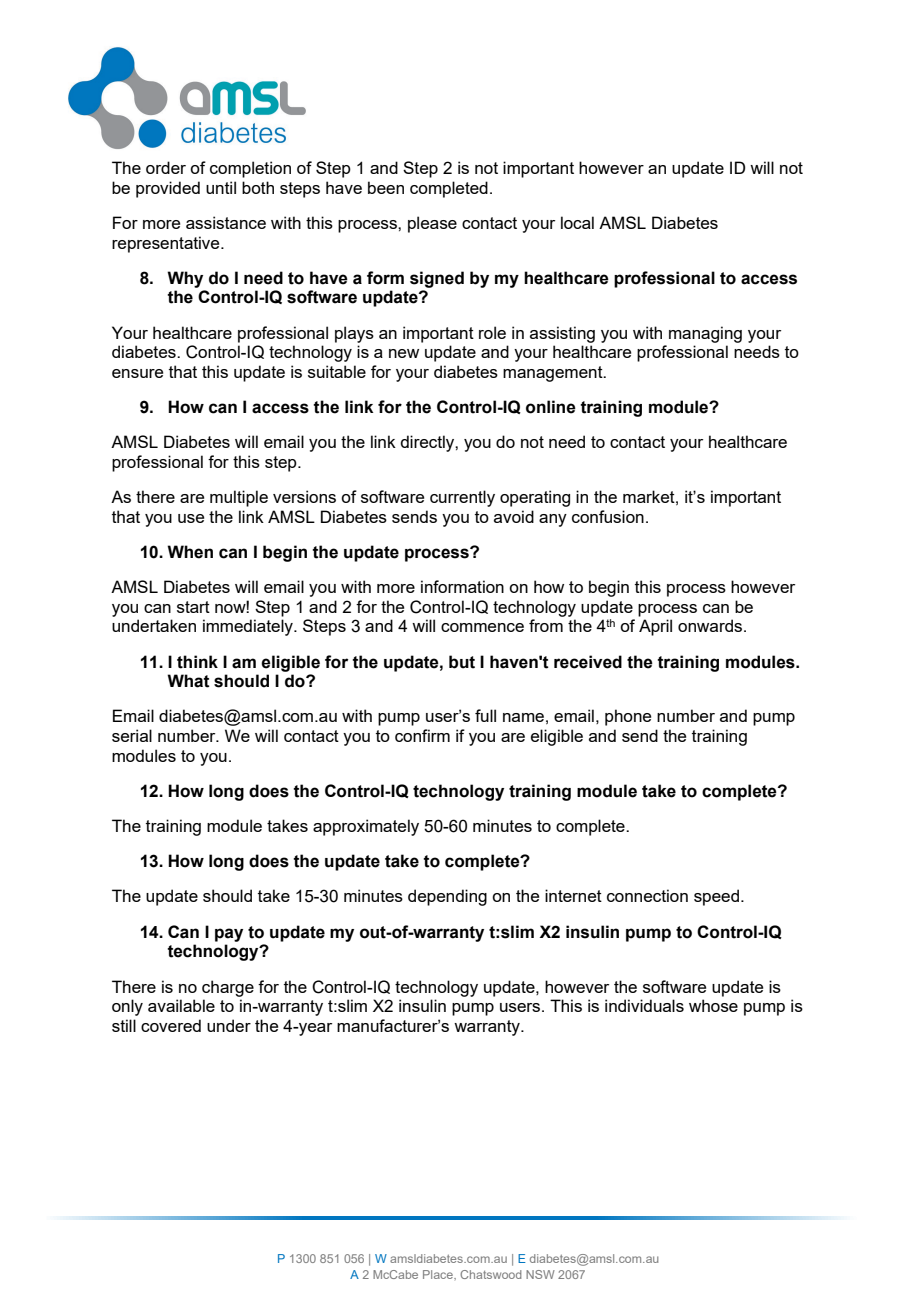  Describe the element at coordinates (608, 516) in the screenshot. I see `confusion` at that location.
